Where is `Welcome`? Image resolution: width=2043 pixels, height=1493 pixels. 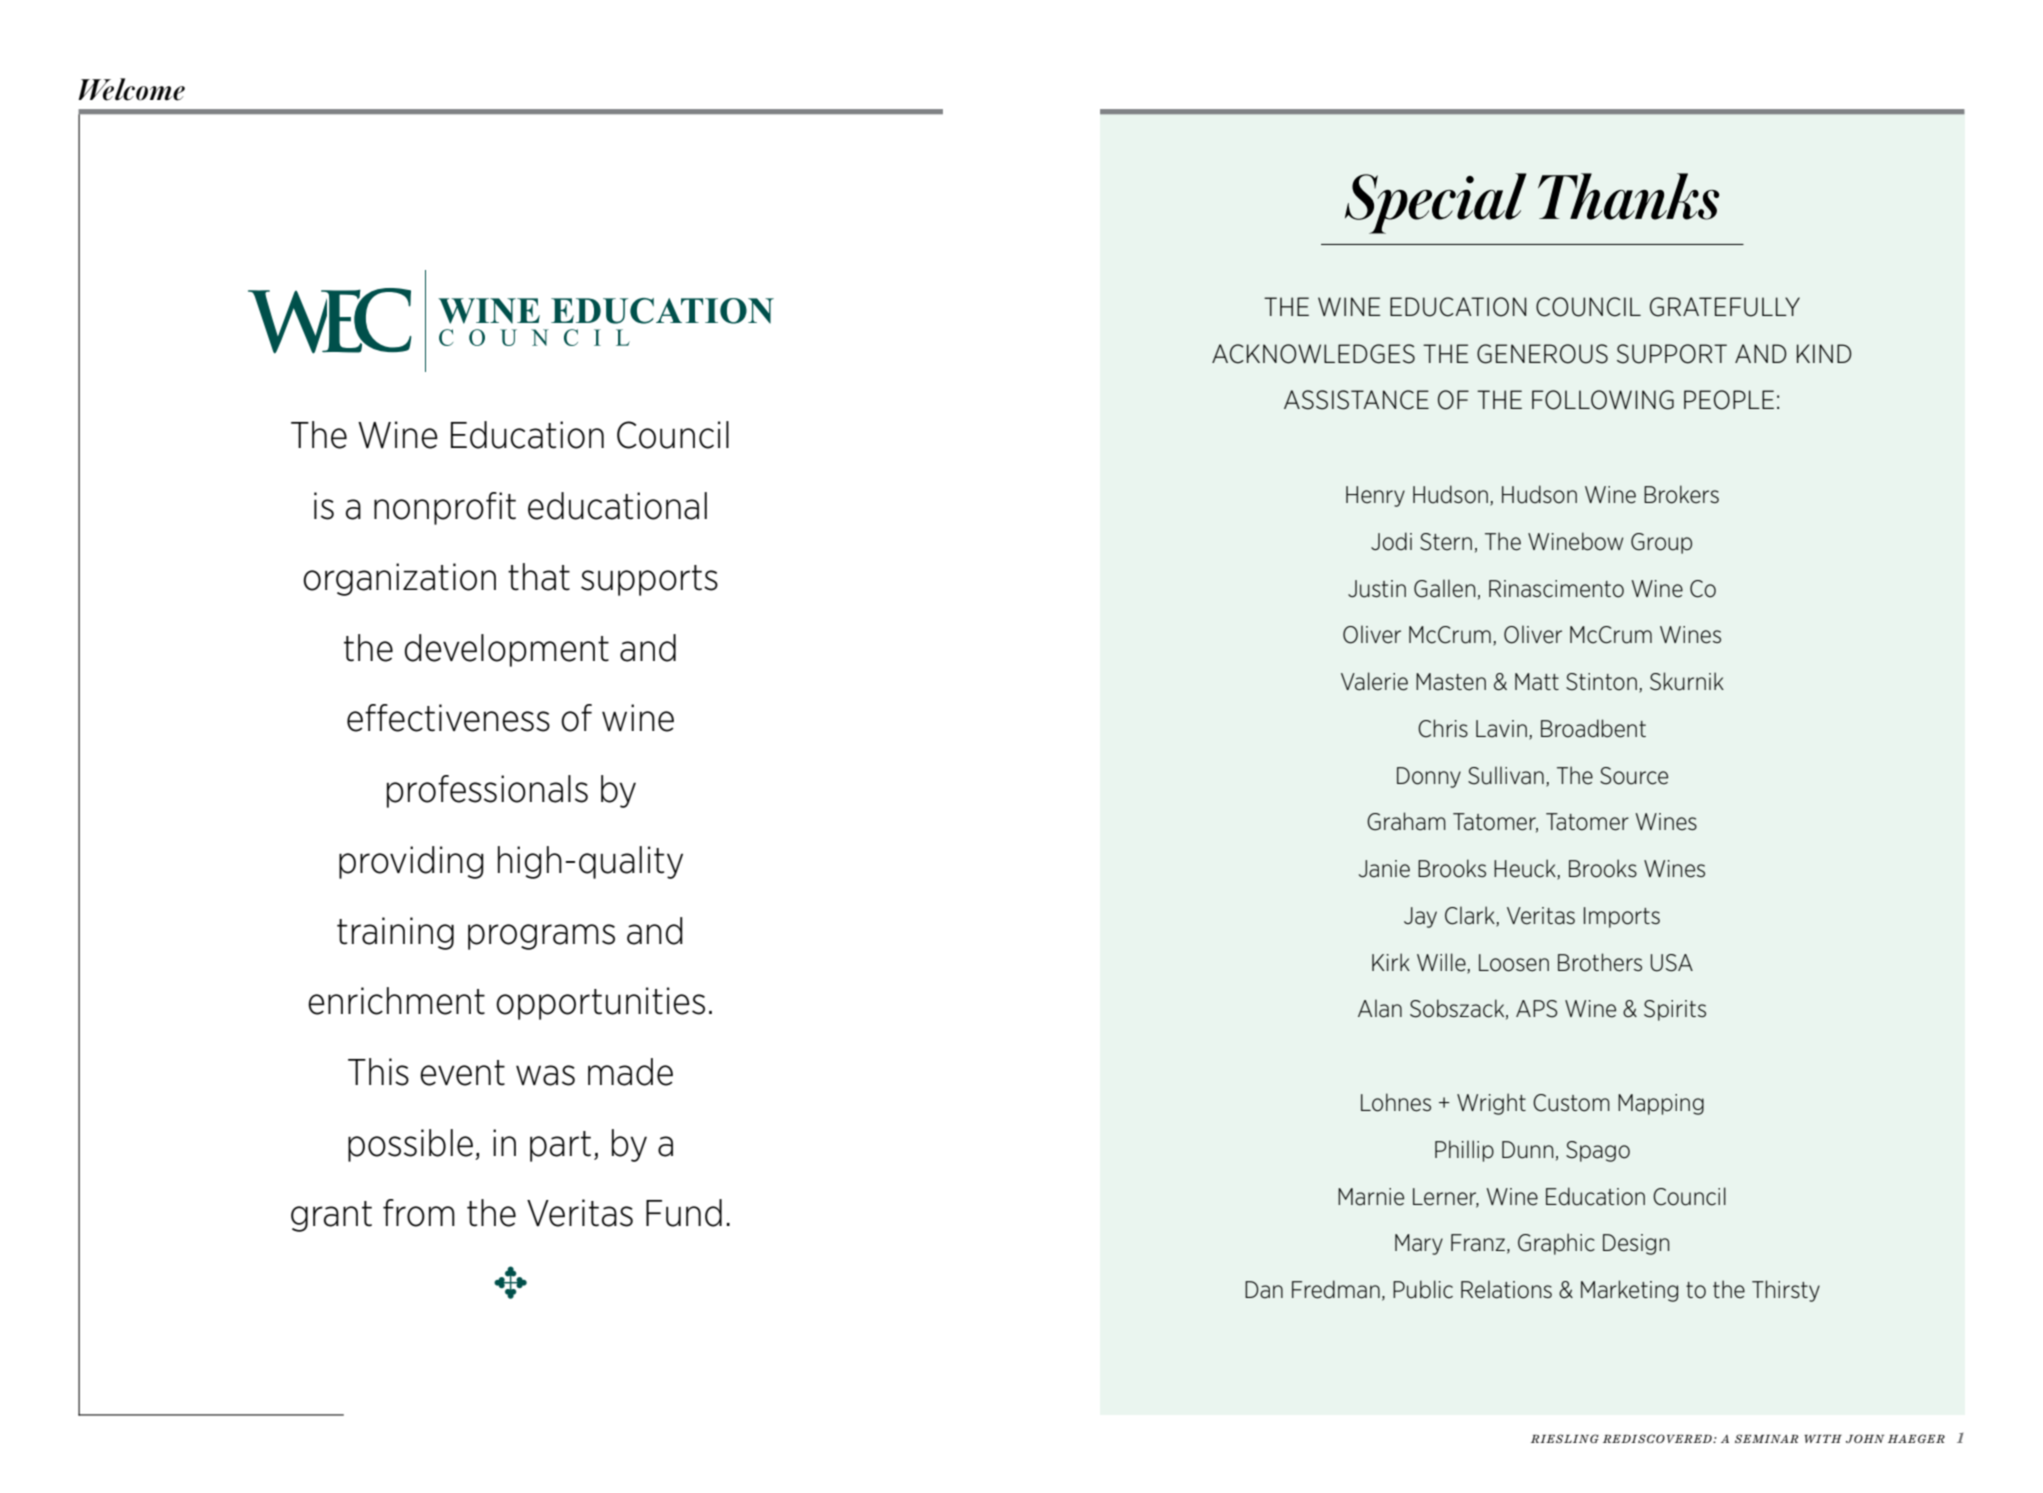 Welcome is located at coordinates (131, 89).
